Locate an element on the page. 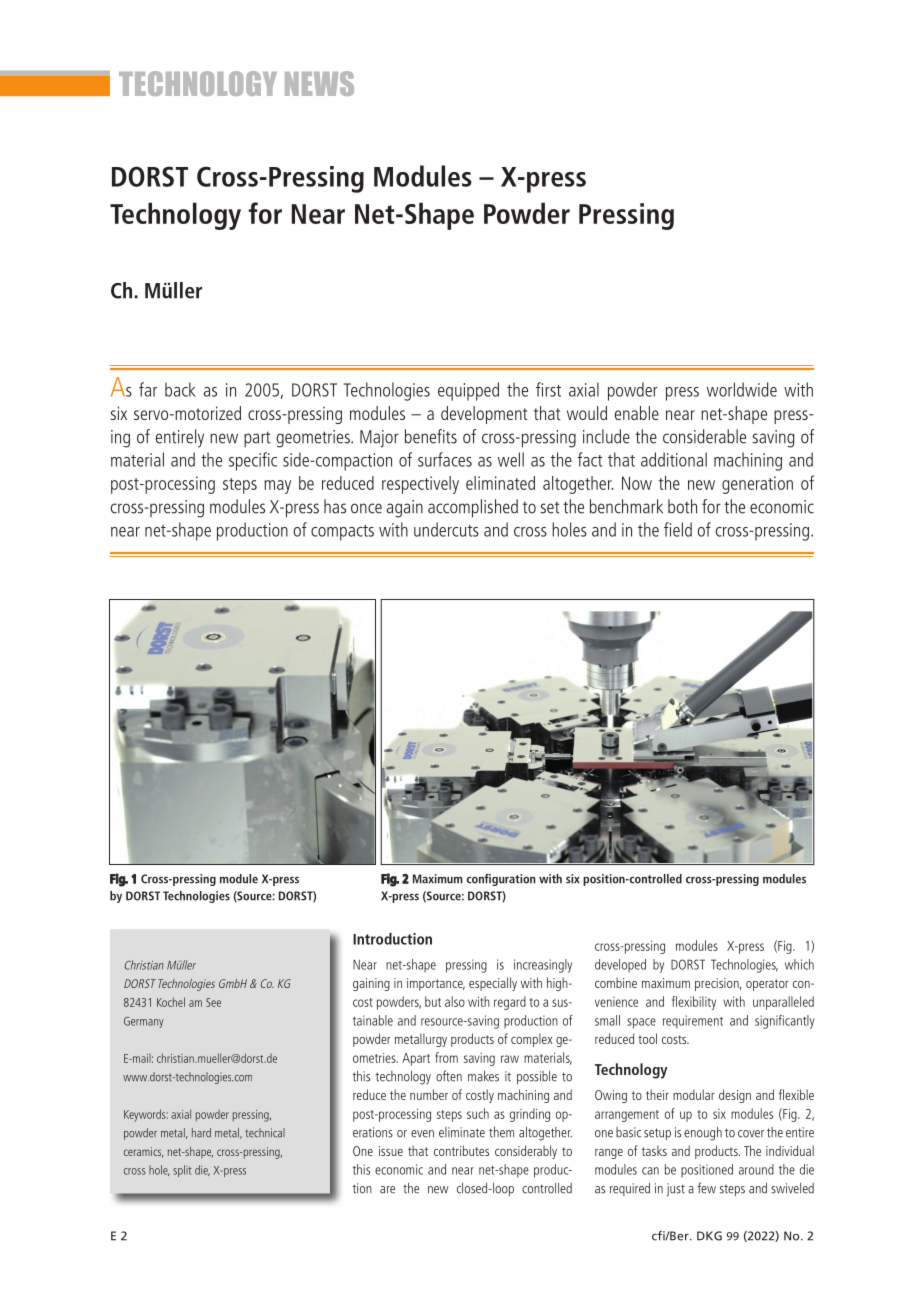  which is located at coordinates (799, 964).
